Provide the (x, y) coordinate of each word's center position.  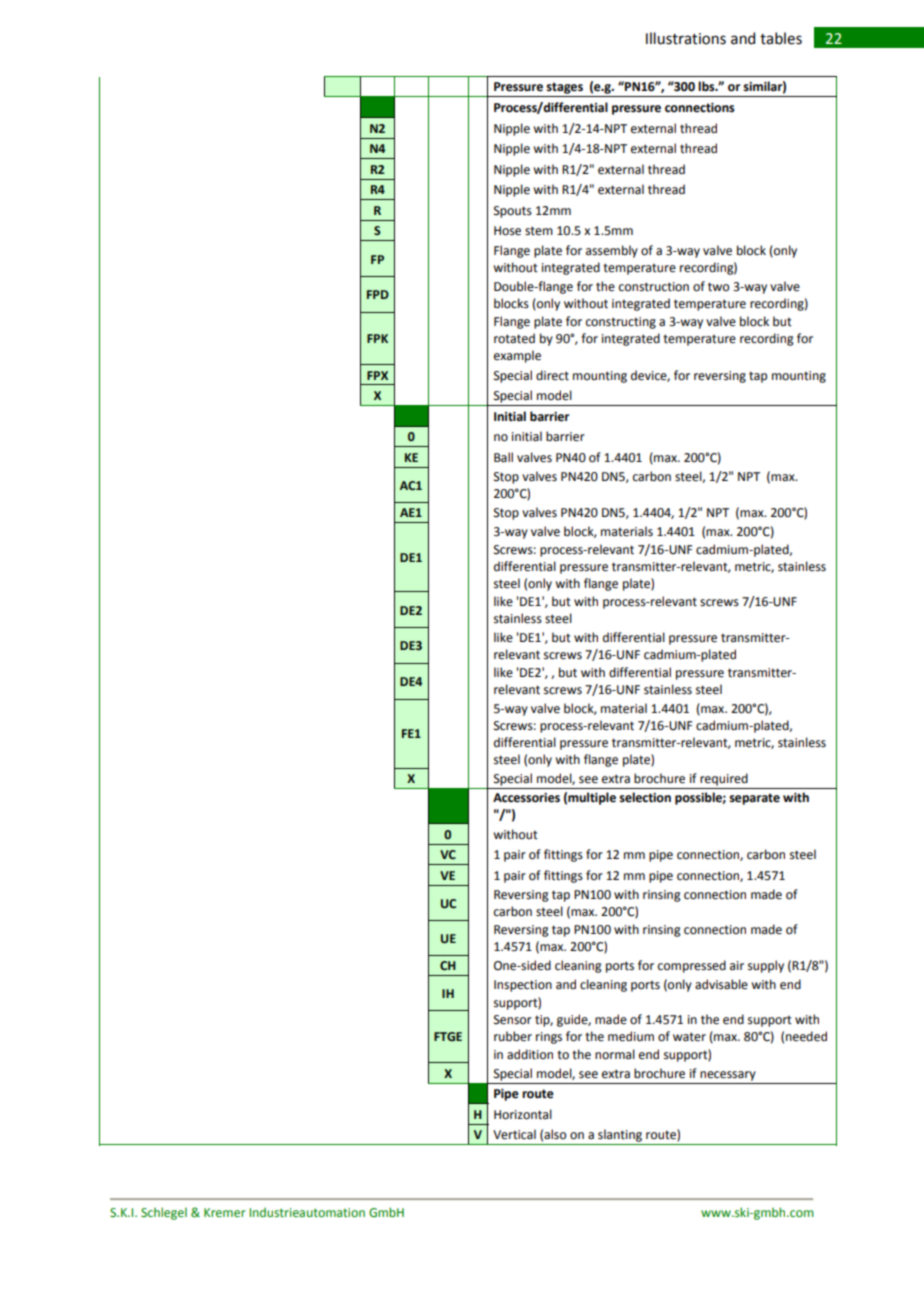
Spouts (513, 212)
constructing (621, 323)
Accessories (526, 798)
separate (754, 799)
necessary (728, 1076)
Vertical (514, 1134)
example (517, 356)
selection (645, 797)
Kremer (225, 1212)
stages (564, 88)
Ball (503, 457)
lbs (707, 86)
